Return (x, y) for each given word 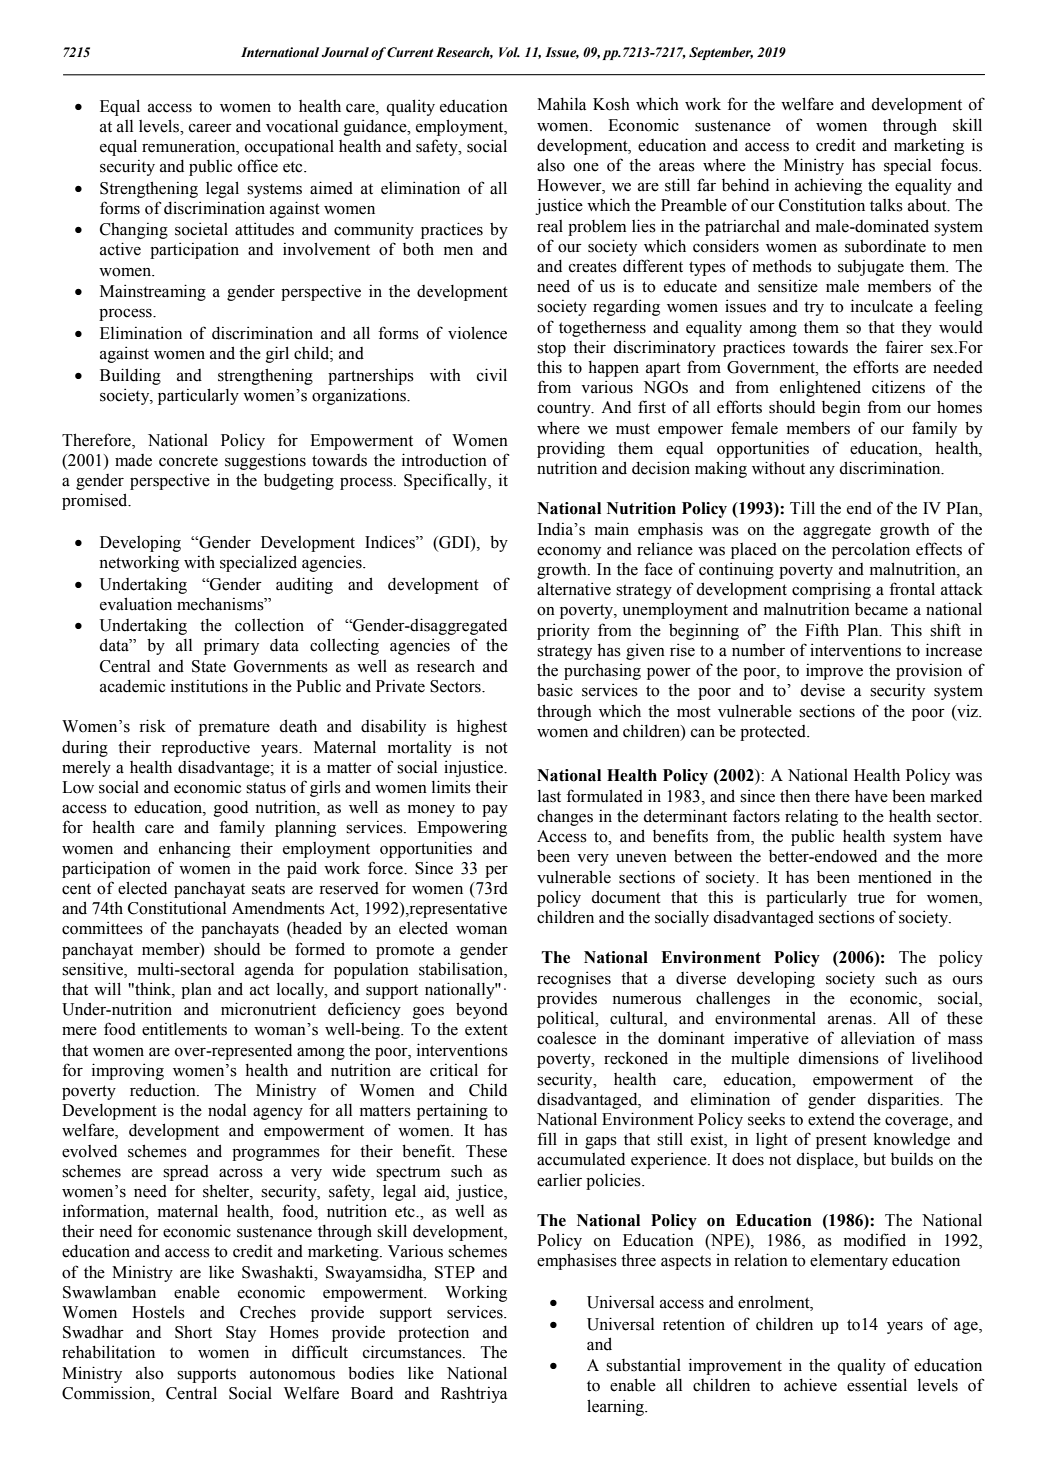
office (258, 166)
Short (193, 1332)
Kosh (611, 104)
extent (486, 1030)
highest (482, 728)
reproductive (205, 748)
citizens (898, 387)
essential (877, 1385)
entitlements (184, 1029)
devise (822, 690)
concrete (188, 461)
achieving (828, 186)
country (565, 409)
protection (433, 1333)
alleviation (878, 1038)
